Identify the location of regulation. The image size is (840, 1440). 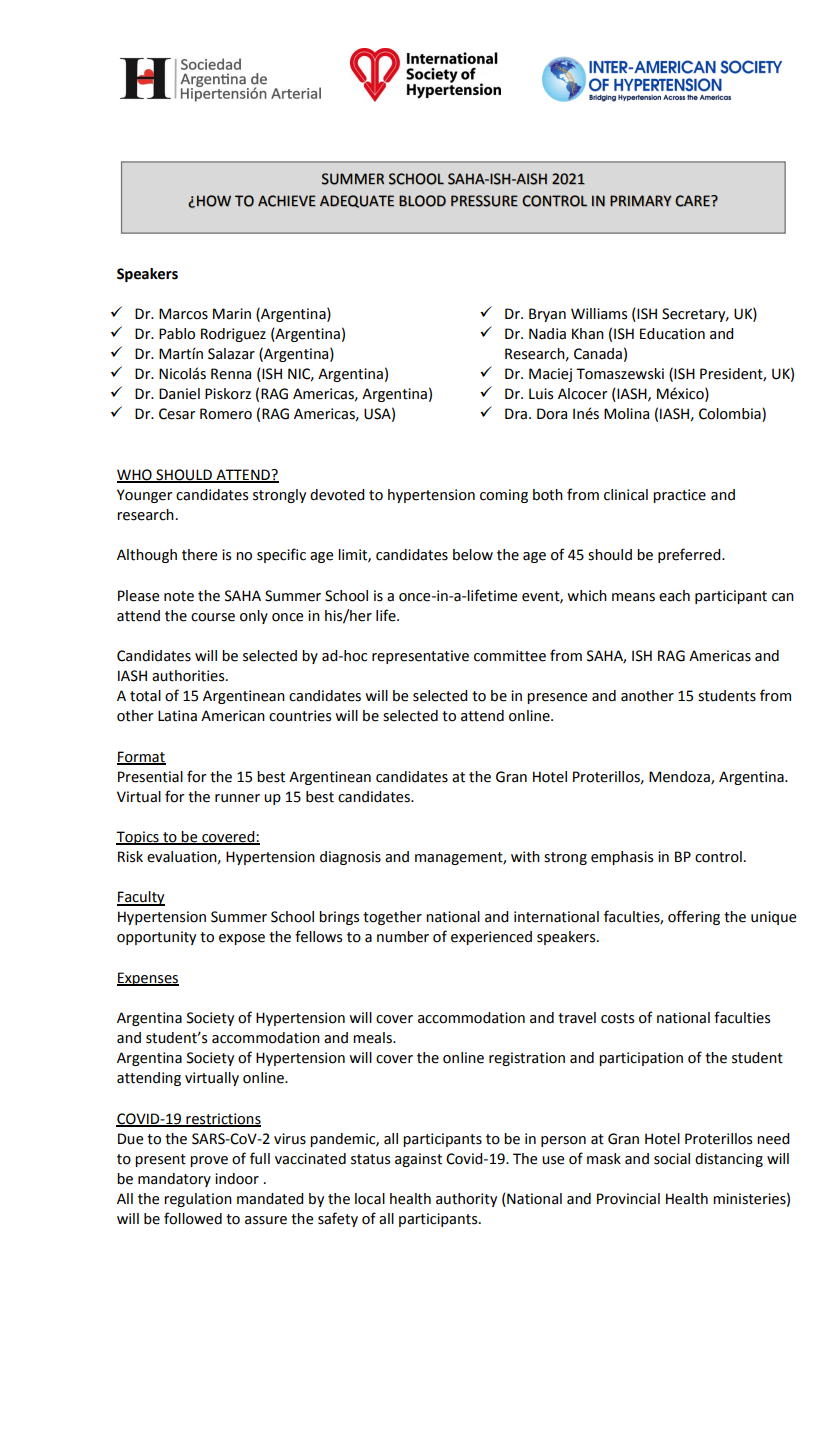
(198, 1200).
